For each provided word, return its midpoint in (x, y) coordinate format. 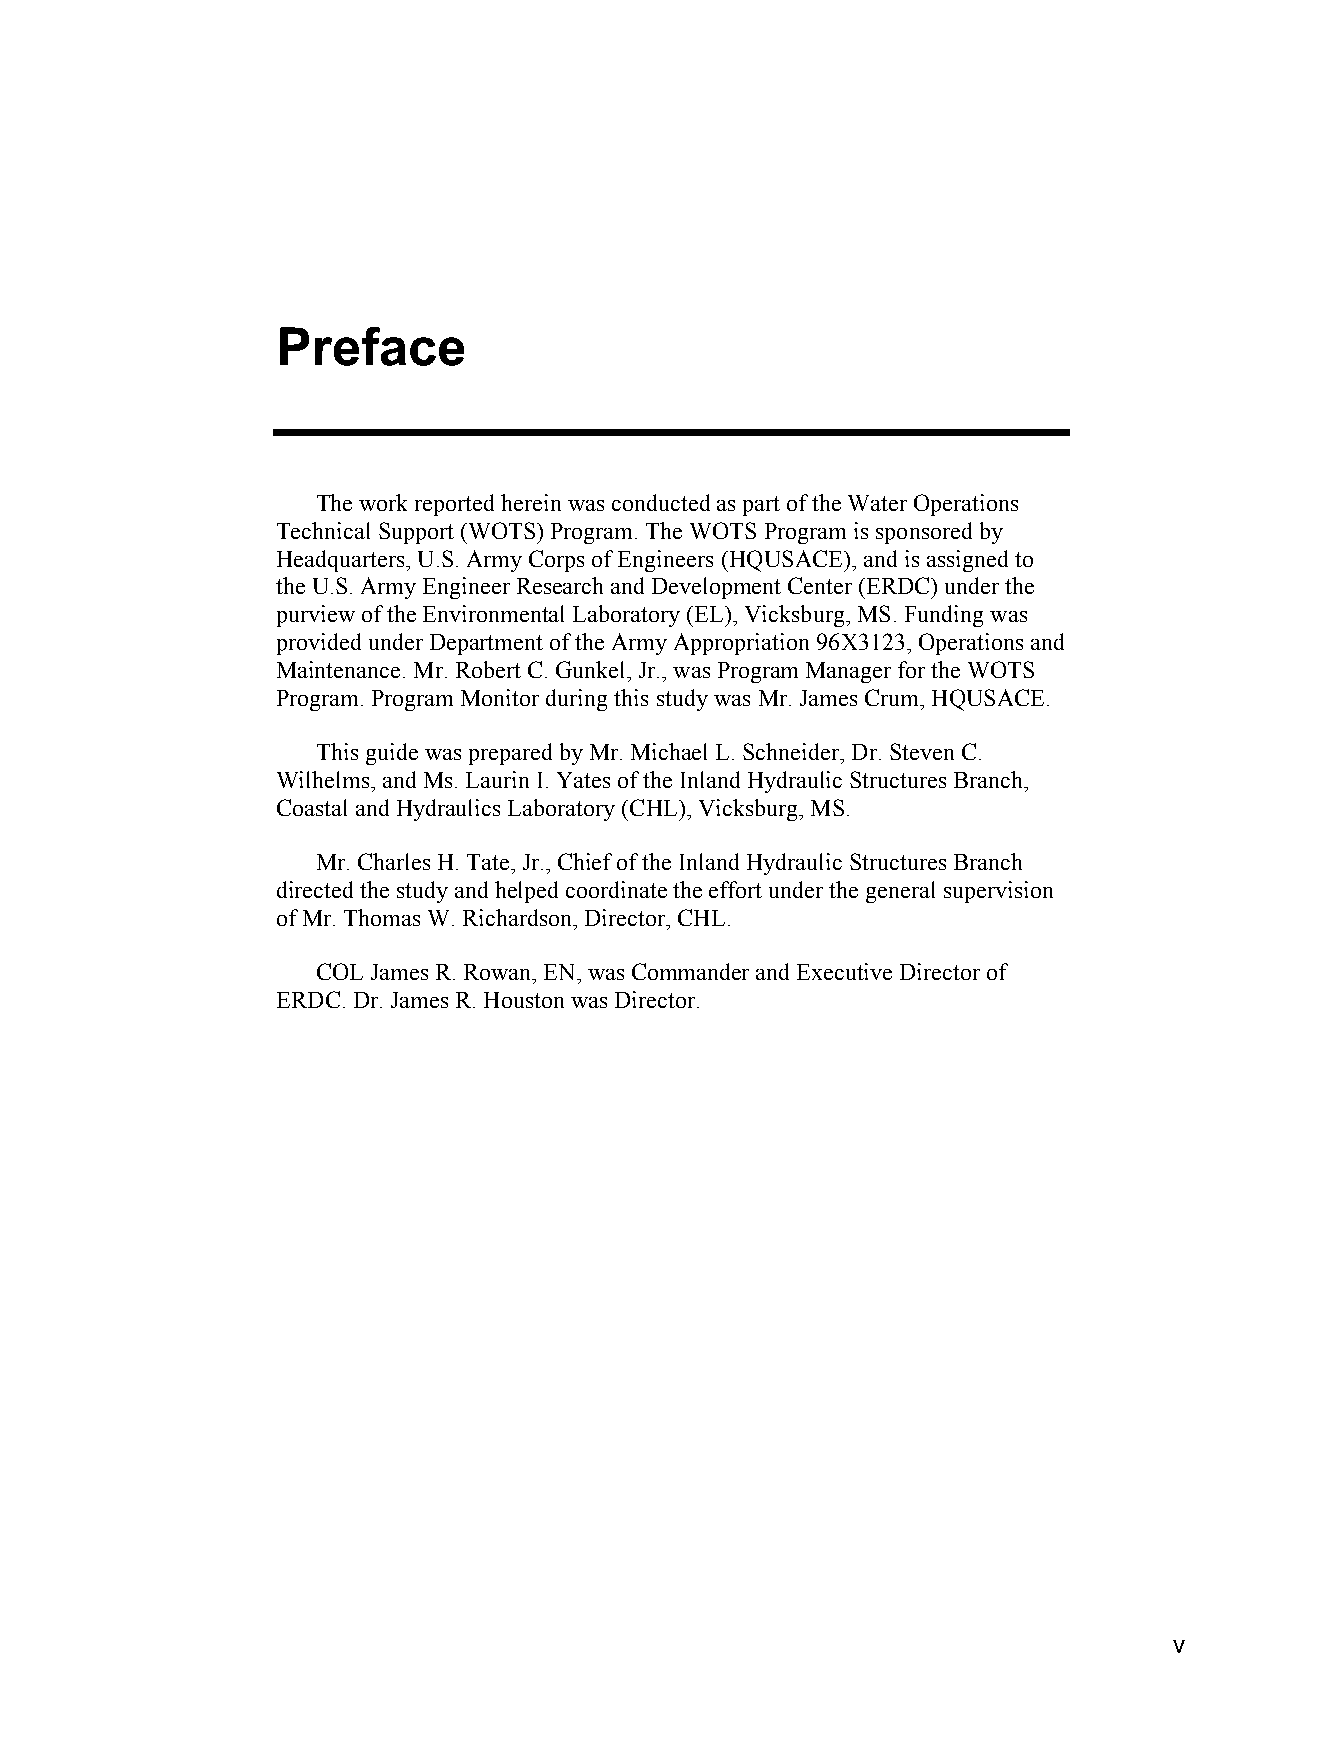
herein (531, 502)
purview (316, 616)
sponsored (924, 533)
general (900, 892)
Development (716, 588)
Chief (585, 861)
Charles (394, 861)
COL (340, 971)
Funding (944, 616)
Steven (922, 751)
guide (392, 754)
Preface (372, 346)
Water (877, 503)
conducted (661, 502)
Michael (669, 751)
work (383, 502)
